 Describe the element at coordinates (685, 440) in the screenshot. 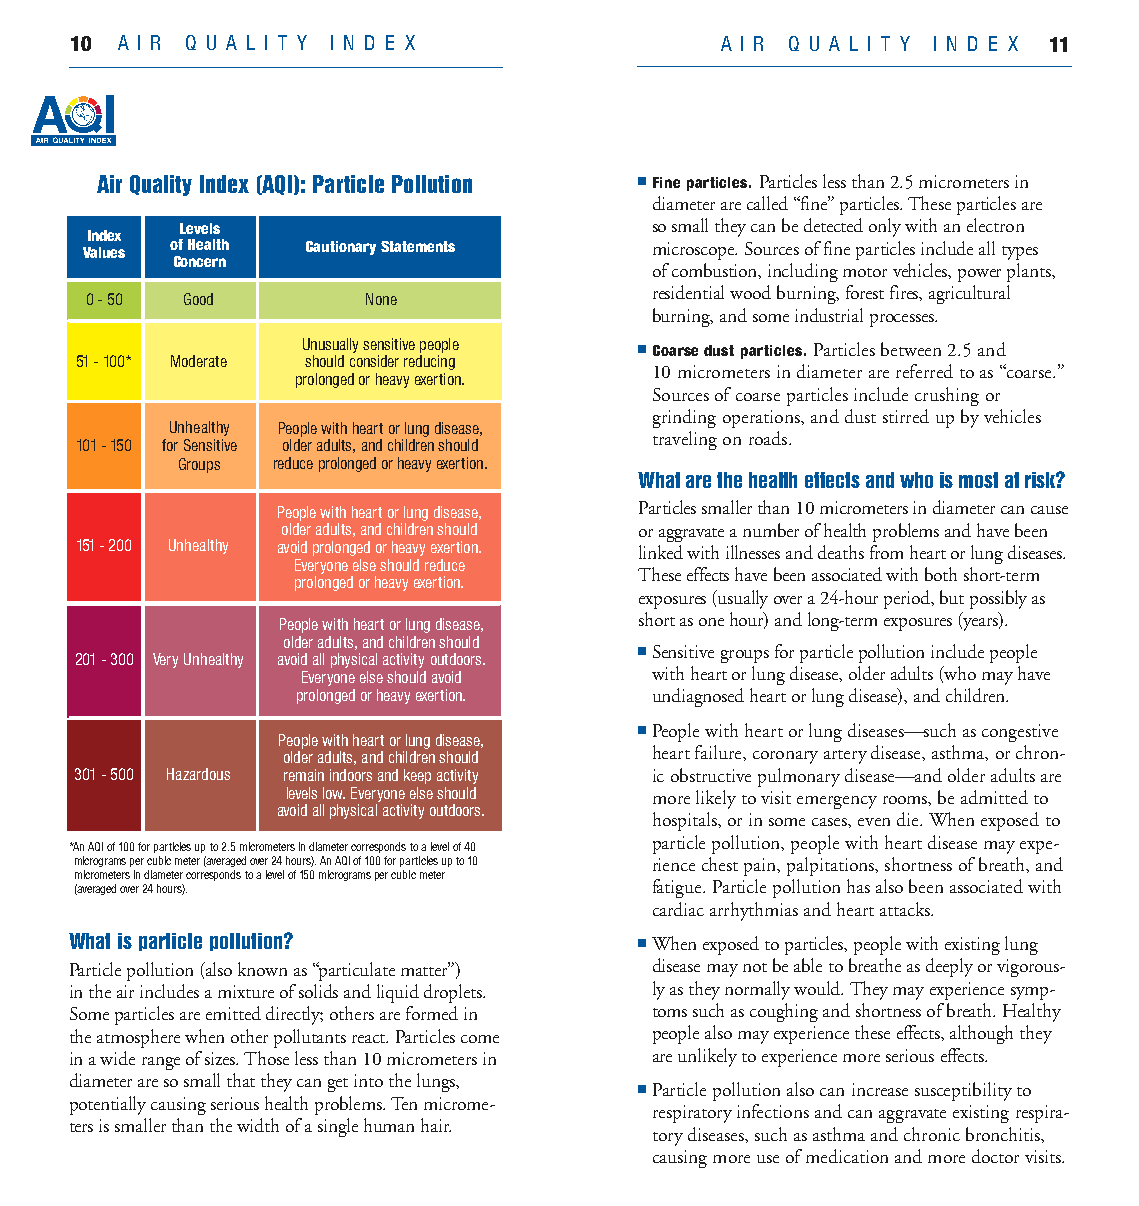

I see `traveling` at that location.
